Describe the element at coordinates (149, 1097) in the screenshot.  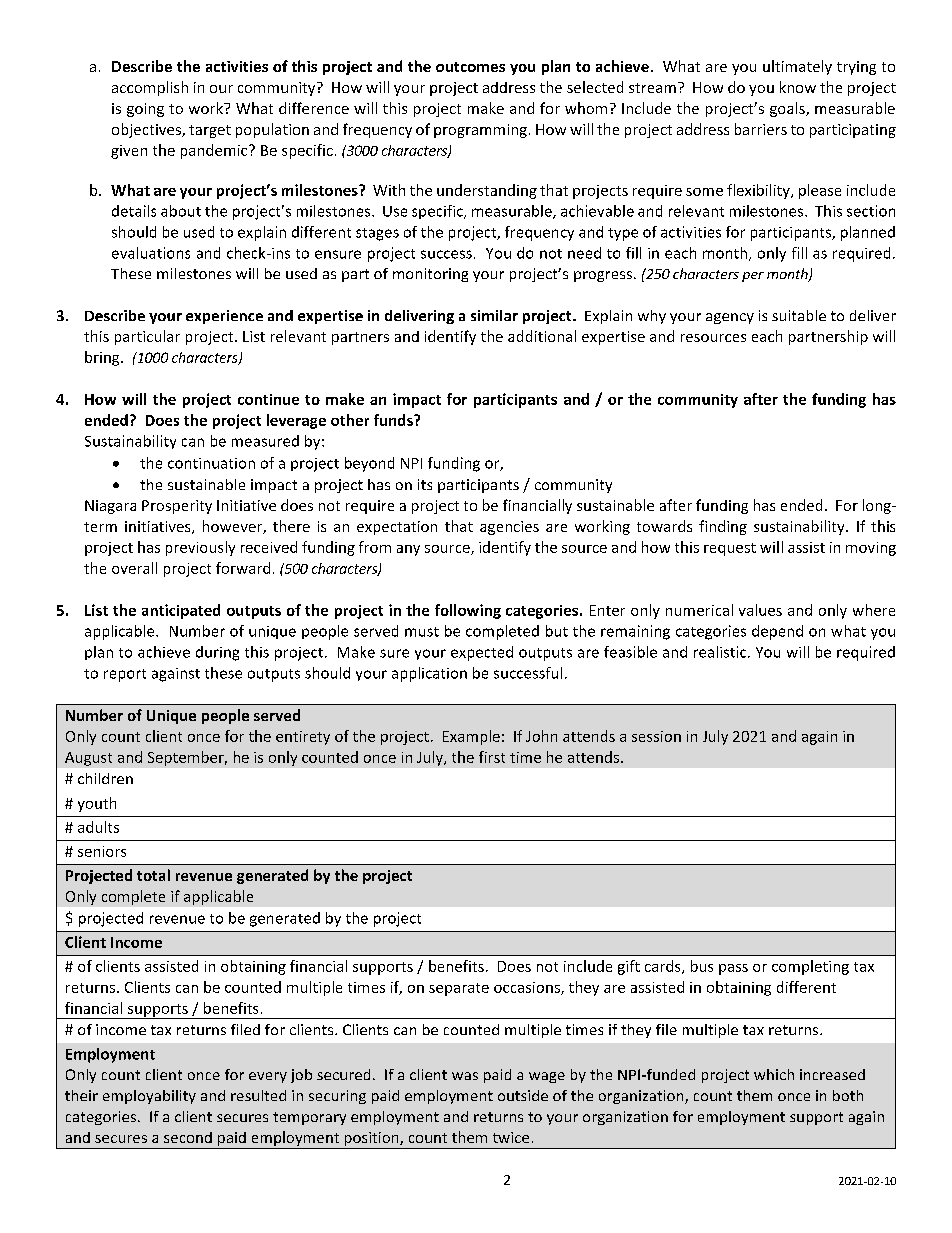
I see `employability` at that location.
